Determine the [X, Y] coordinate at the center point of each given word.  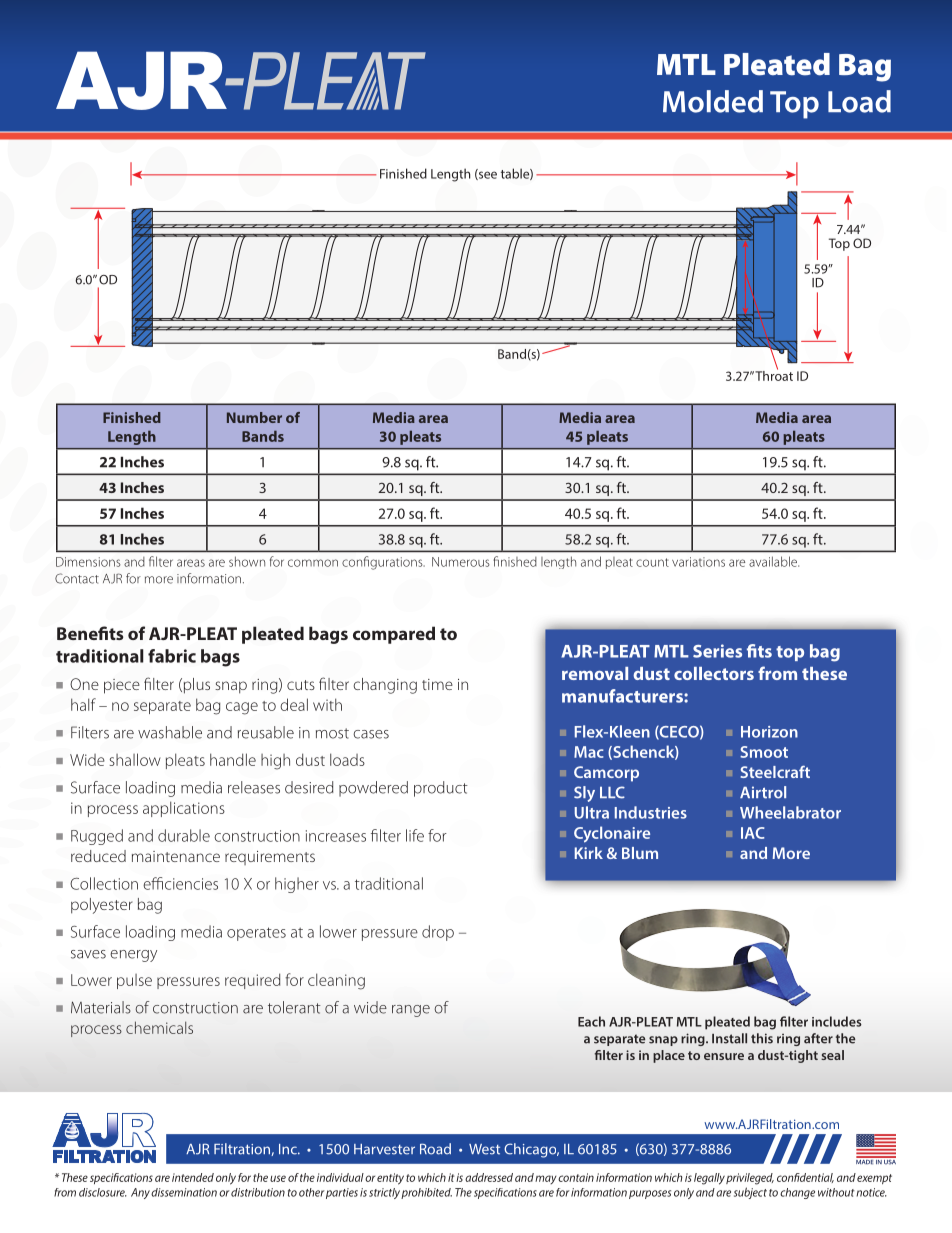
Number [254, 417]
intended [193, 1177]
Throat [774, 374]
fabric [172, 656]
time [437, 684]
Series [717, 651]
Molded [713, 101]
